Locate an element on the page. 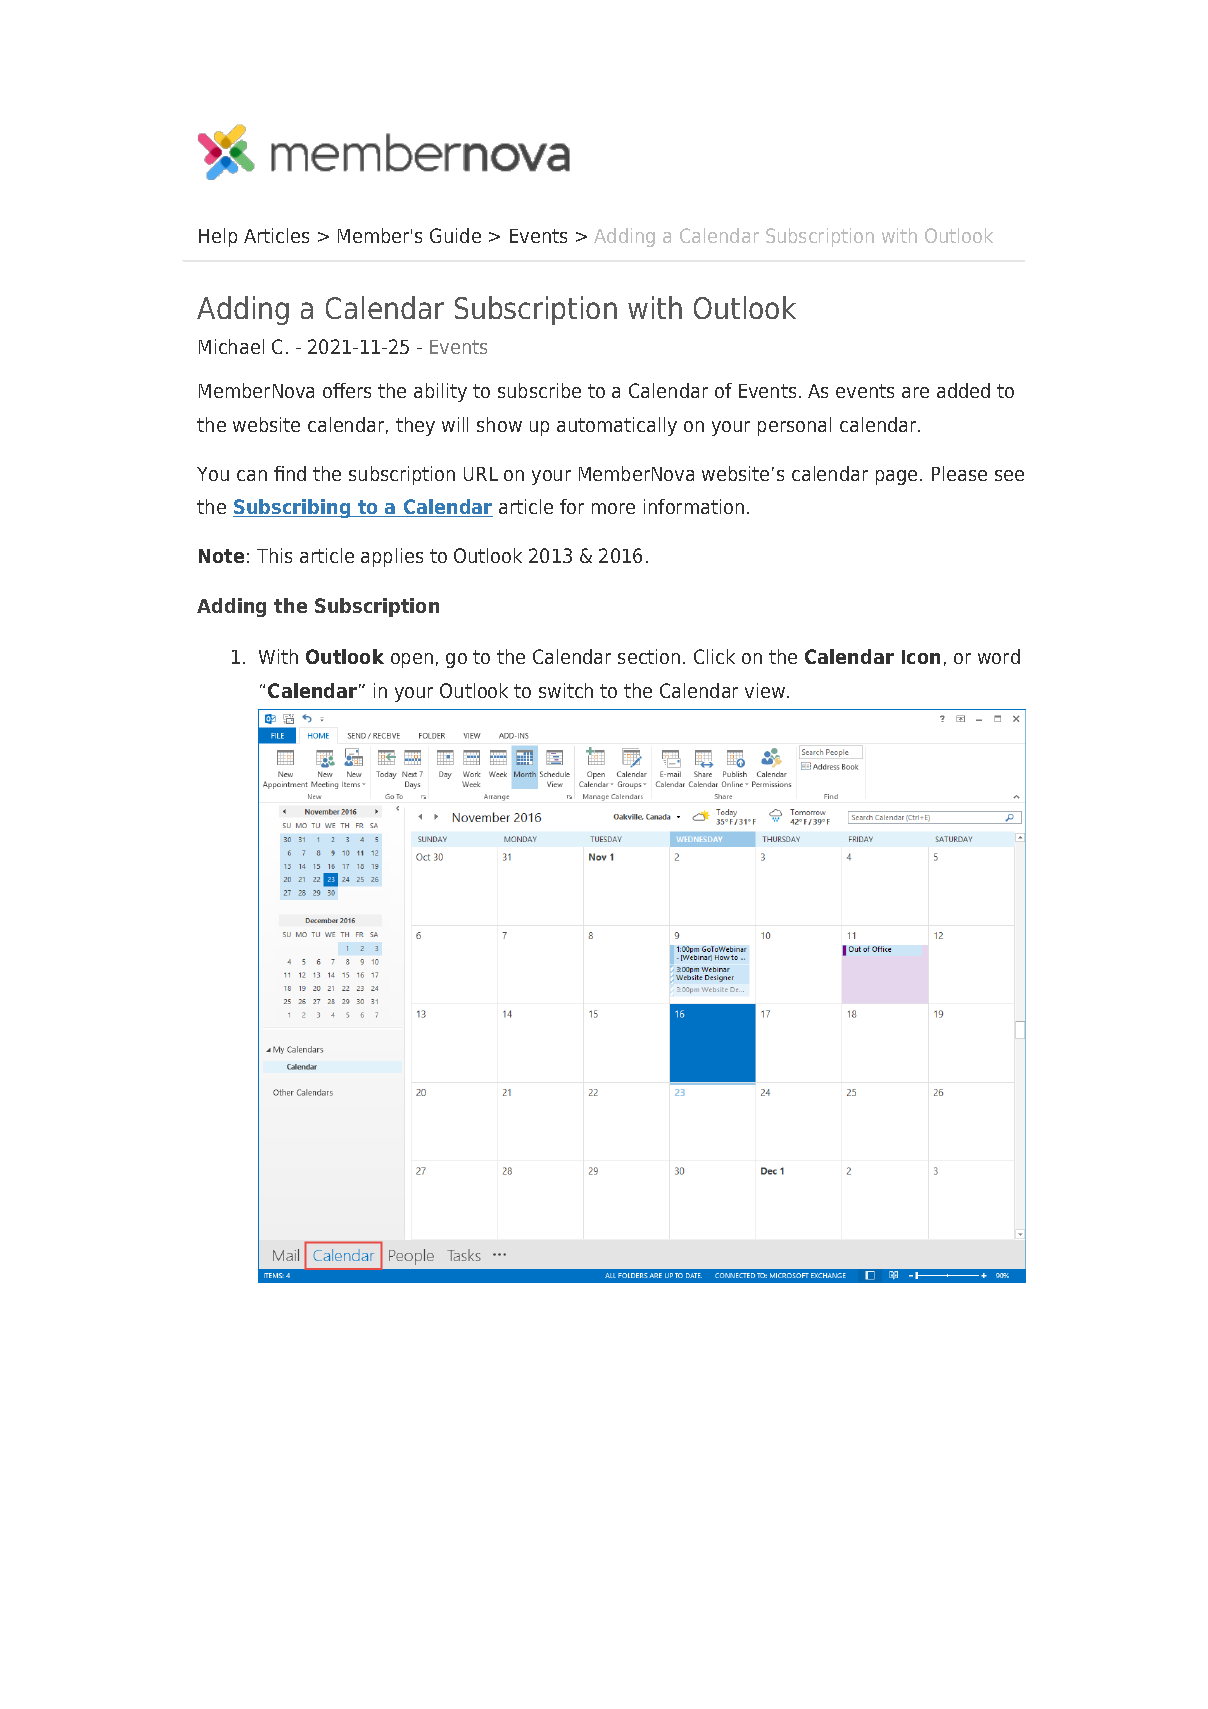  added is located at coordinates (963, 390).
